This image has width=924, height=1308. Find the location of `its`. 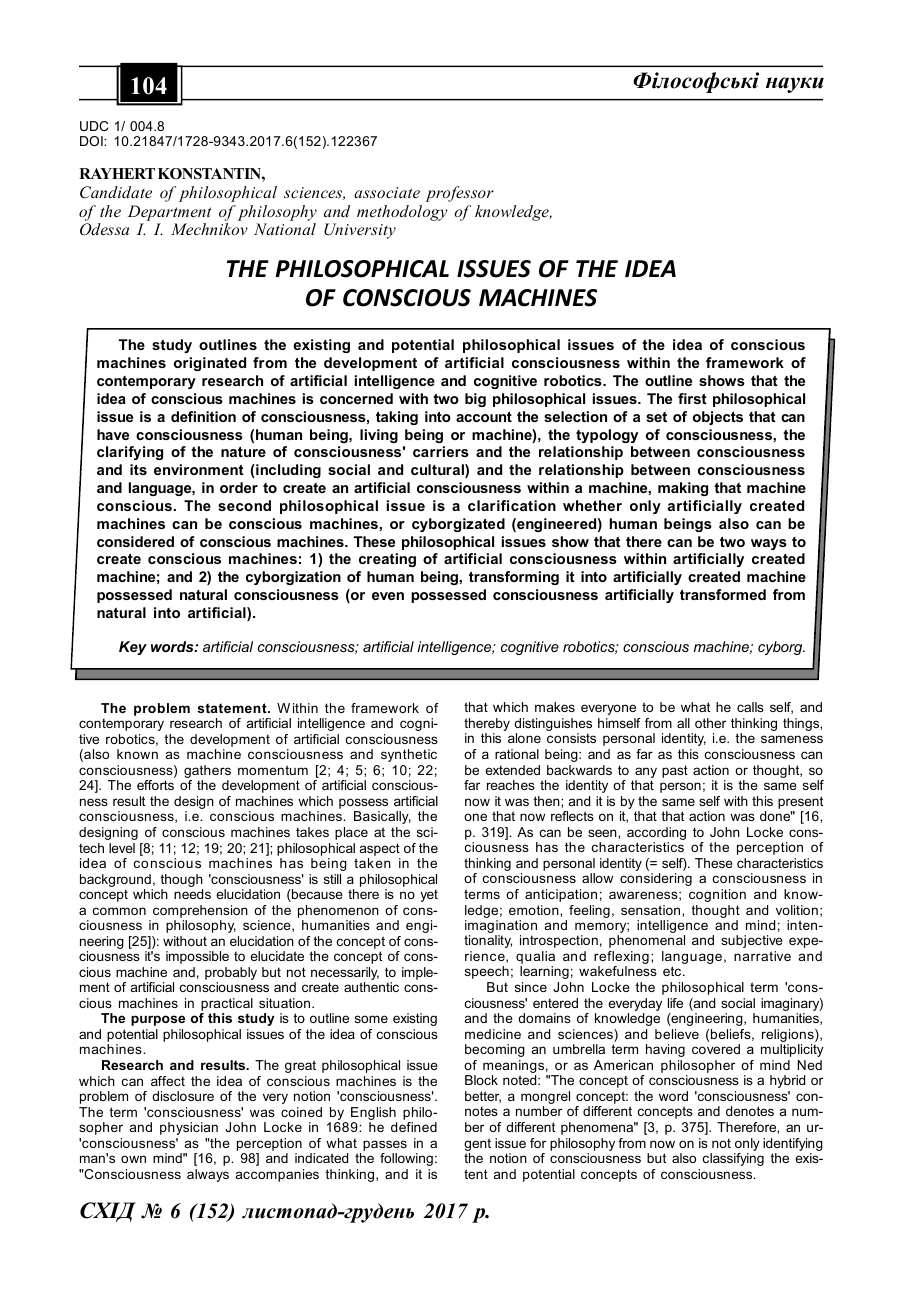

its is located at coordinates (138, 469).
